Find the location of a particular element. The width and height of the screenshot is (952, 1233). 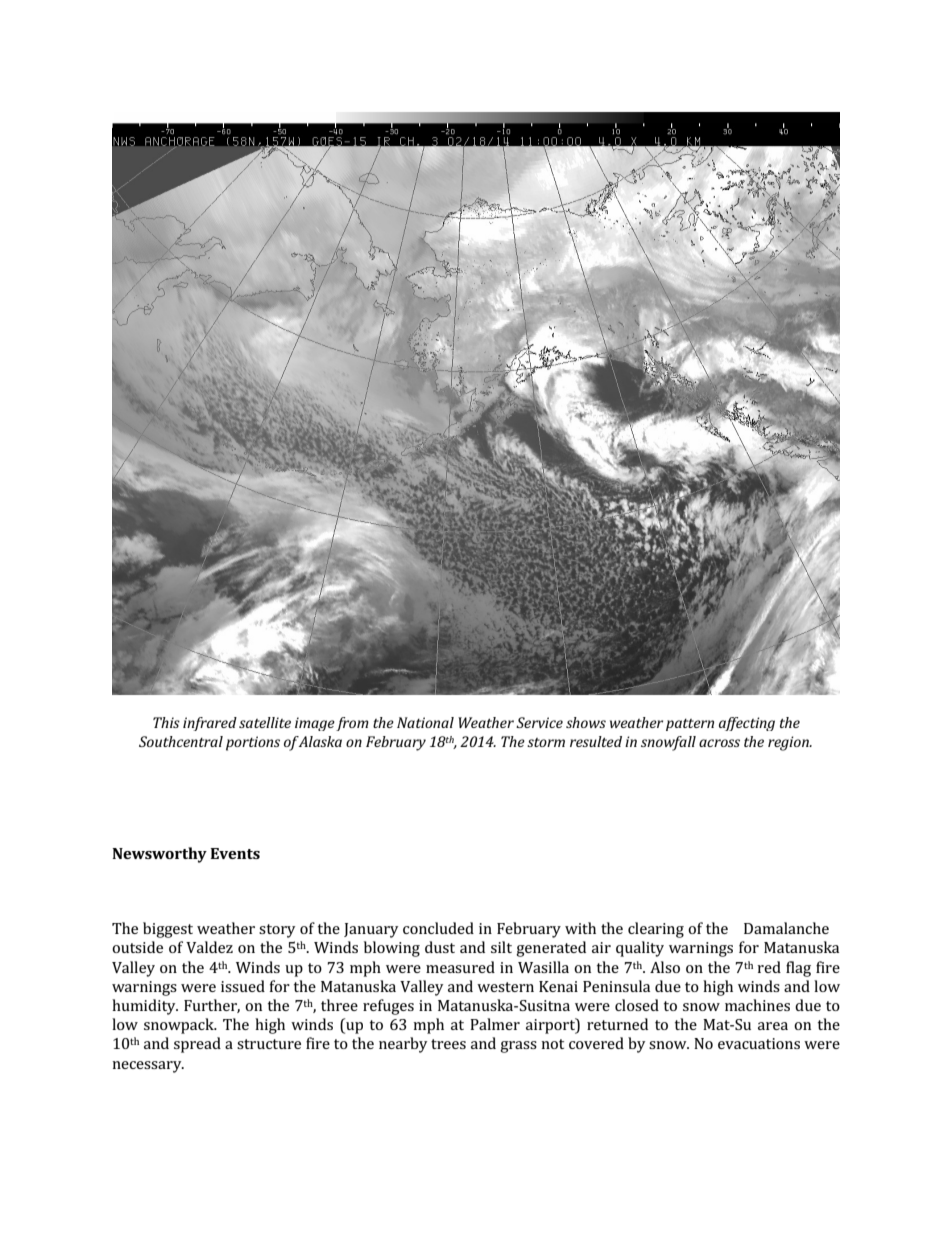

National is located at coordinates (425, 722).
